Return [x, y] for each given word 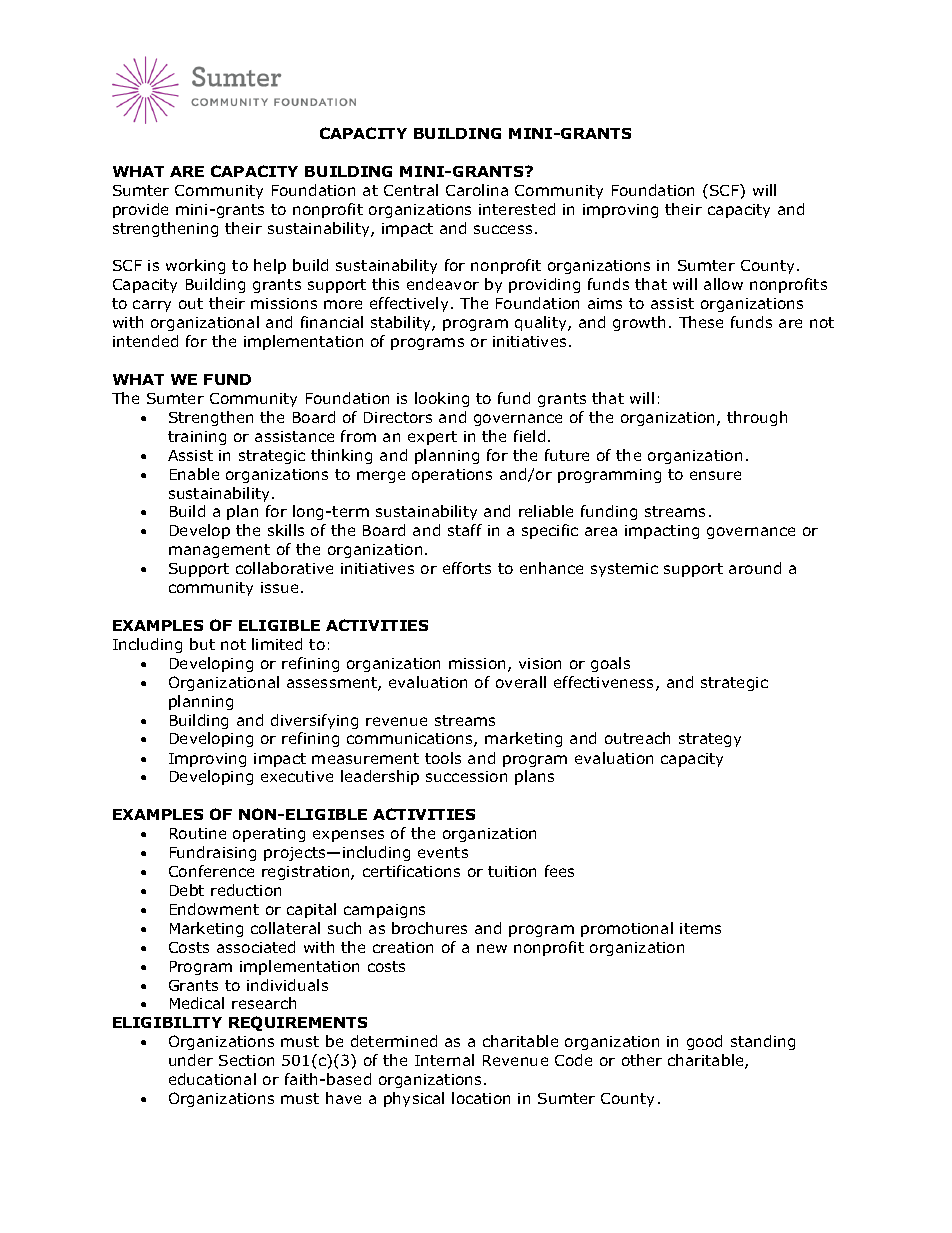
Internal [444, 1060]
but [202, 644]
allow [723, 284]
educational [212, 1079]
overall [521, 682]
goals [610, 664]
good [704, 1042]
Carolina [477, 190]
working [195, 266]
